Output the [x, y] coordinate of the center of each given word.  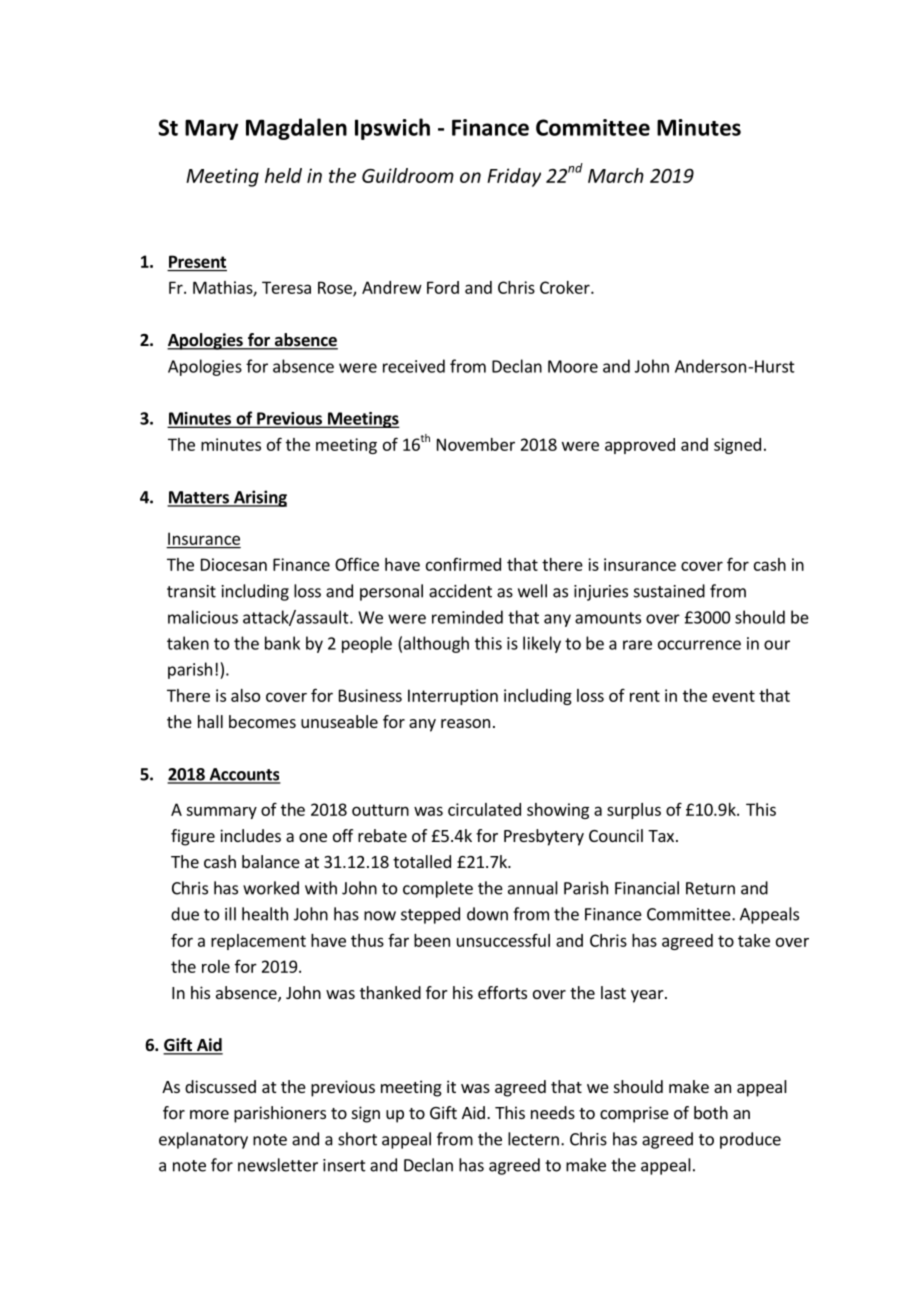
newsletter [278, 1165]
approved [640, 446]
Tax [662, 836]
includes [250, 835]
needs [553, 1112]
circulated [484, 809]
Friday [514, 177]
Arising [259, 498]
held [283, 175]
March [616, 175]
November [476, 444]
